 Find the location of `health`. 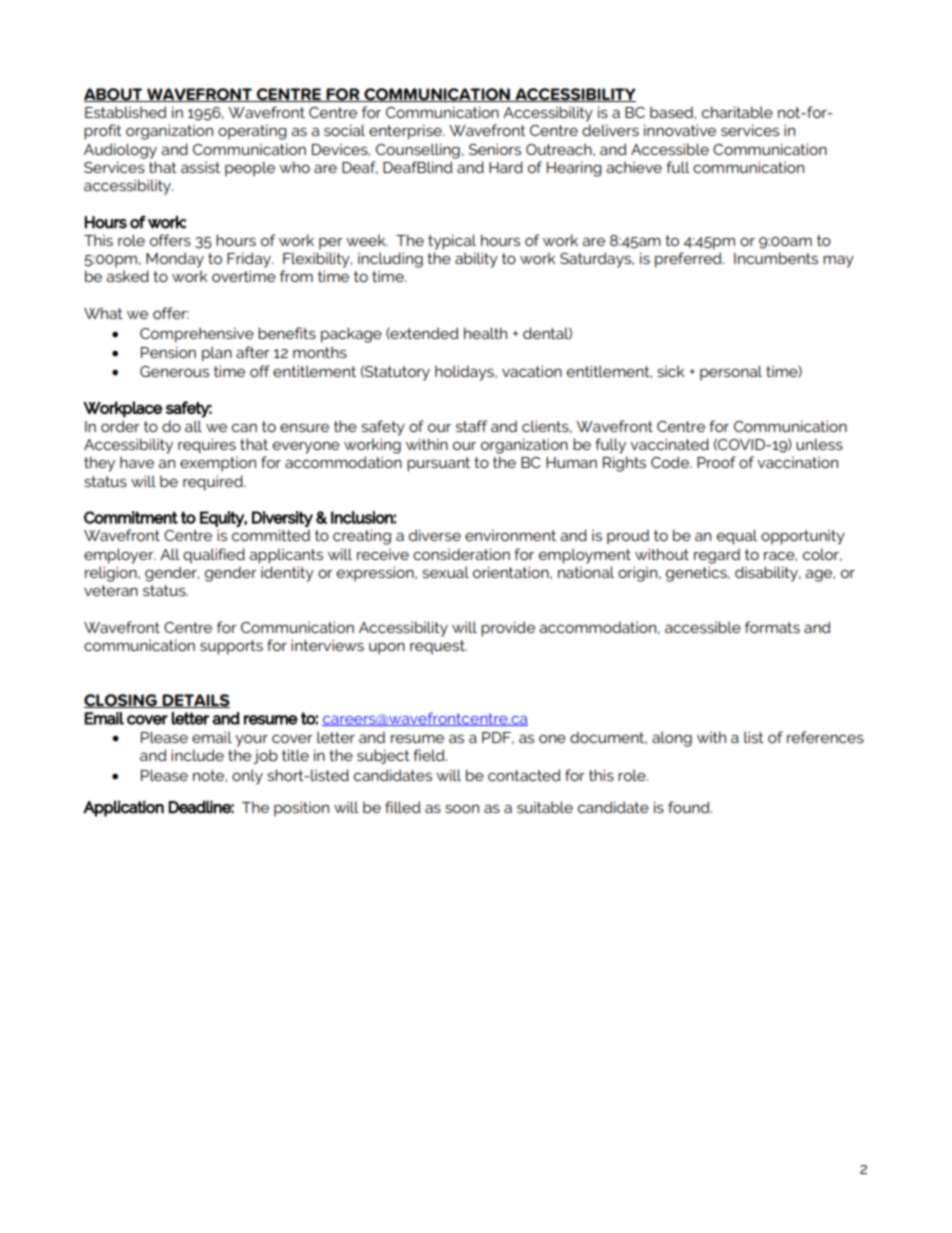

health is located at coordinates (485, 333).
